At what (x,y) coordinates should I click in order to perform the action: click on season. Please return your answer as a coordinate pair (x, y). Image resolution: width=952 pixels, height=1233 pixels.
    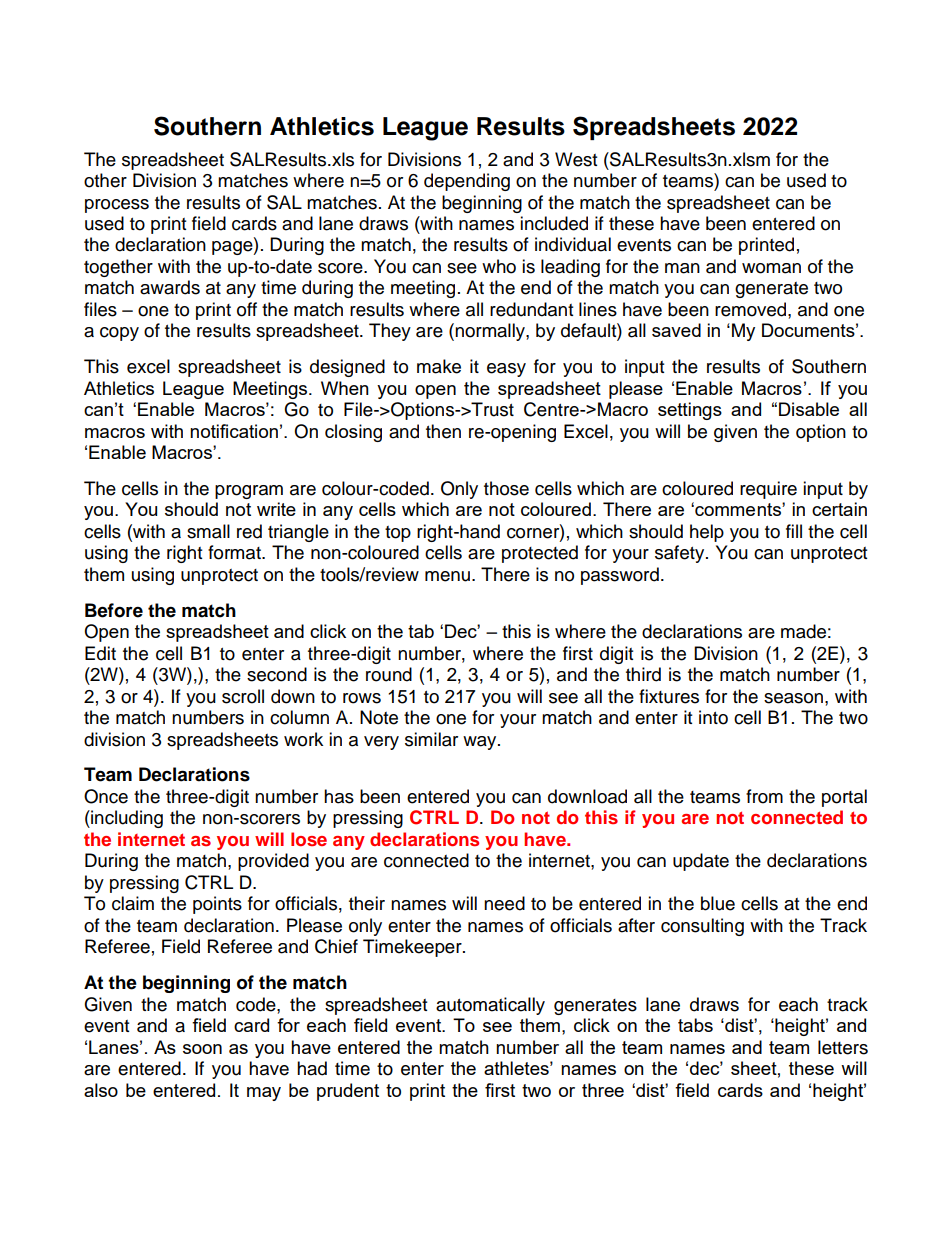
    Looking at the image, I should click on (795, 698).
